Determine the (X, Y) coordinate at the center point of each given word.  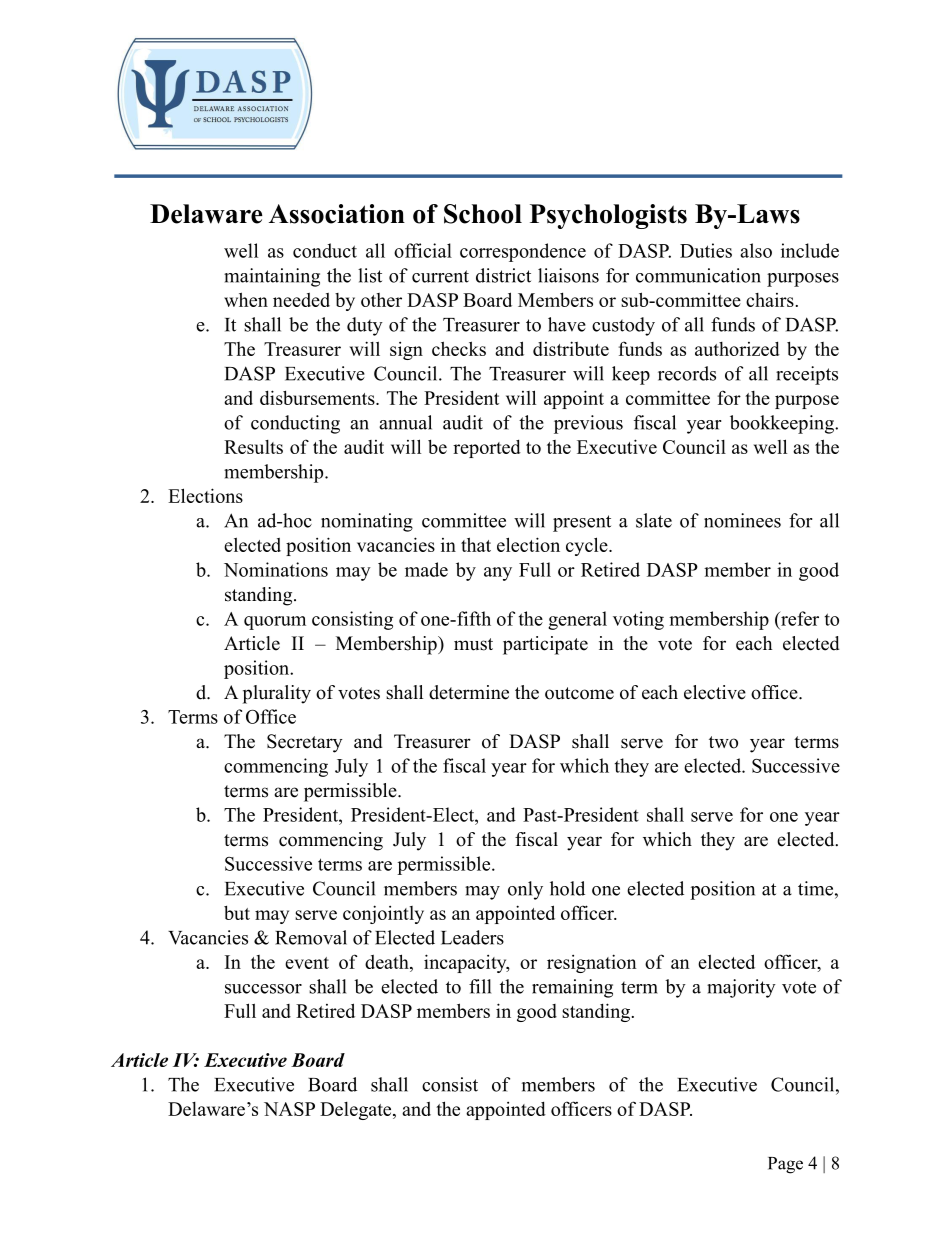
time (817, 888)
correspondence (523, 252)
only (525, 890)
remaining (572, 988)
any (498, 574)
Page (785, 1165)
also (756, 250)
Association (337, 214)
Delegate (357, 1111)
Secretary (304, 743)
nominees (742, 520)
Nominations (276, 569)
